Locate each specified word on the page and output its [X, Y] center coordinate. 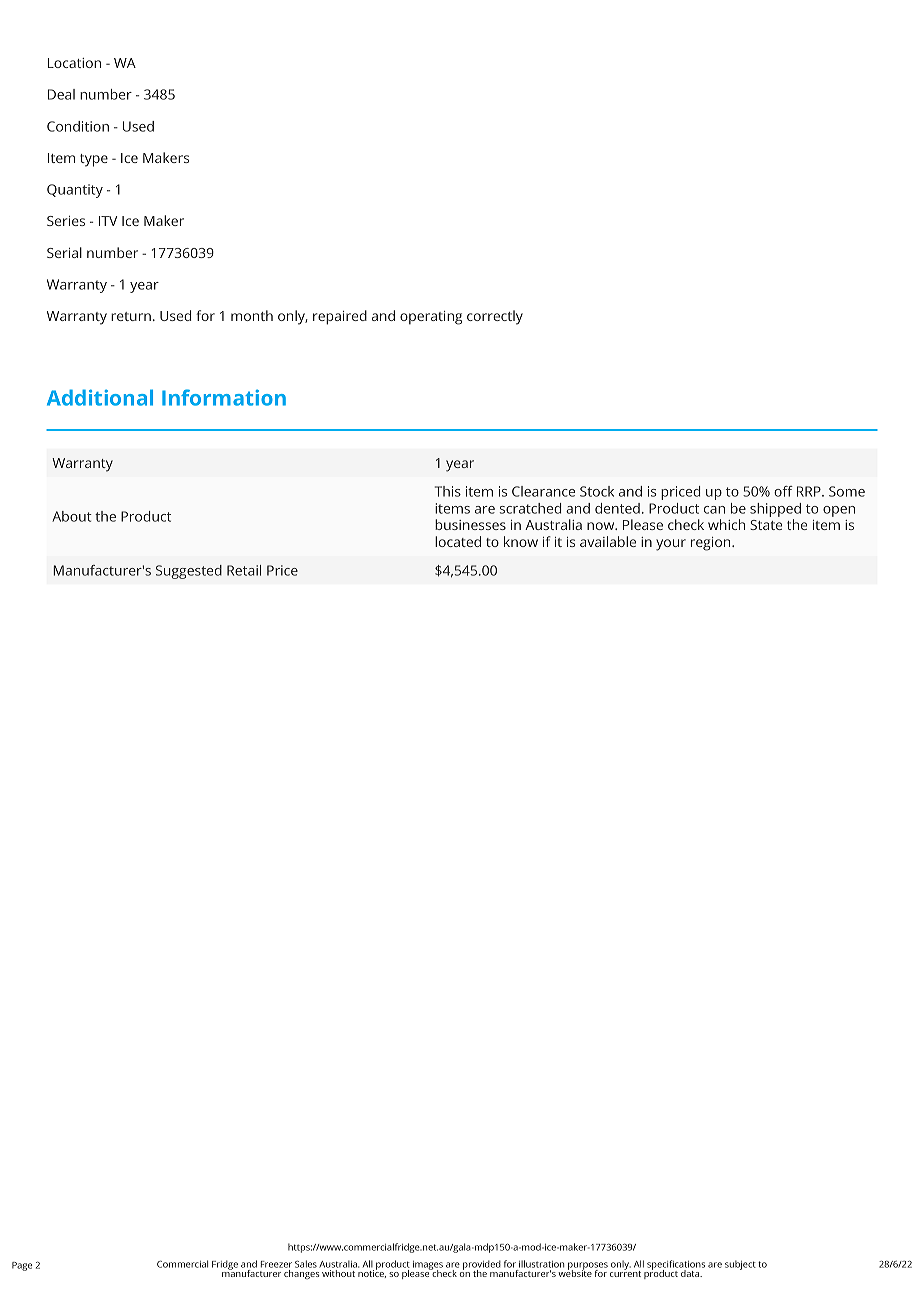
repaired [340, 317]
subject [740, 1265]
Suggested [189, 572]
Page [22, 1266]
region [712, 544]
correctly [495, 317]
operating [431, 318]
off [783, 491]
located [458, 541]
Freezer [276, 1264]
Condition [78, 126]
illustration [541, 1264]
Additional [100, 397]
